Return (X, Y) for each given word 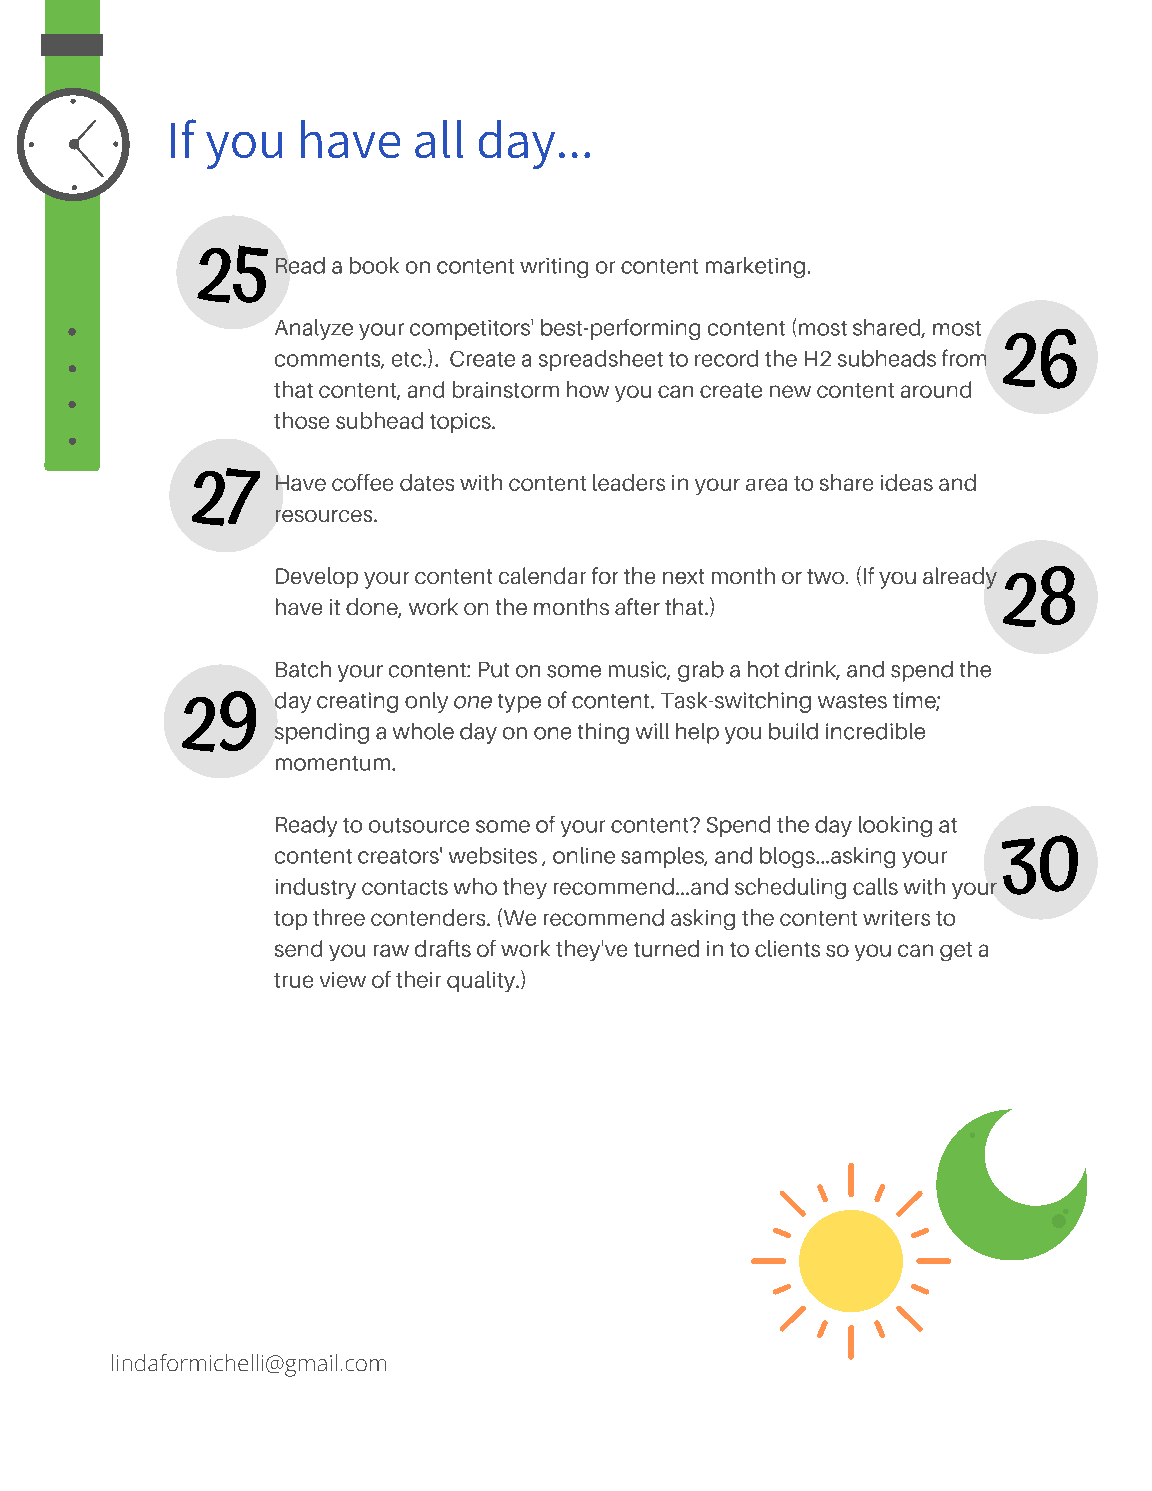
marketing (755, 267)
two (827, 576)
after (637, 606)
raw (391, 950)
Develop (317, 577)
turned (666, 948)
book (374, 265)
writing (554, 268)
